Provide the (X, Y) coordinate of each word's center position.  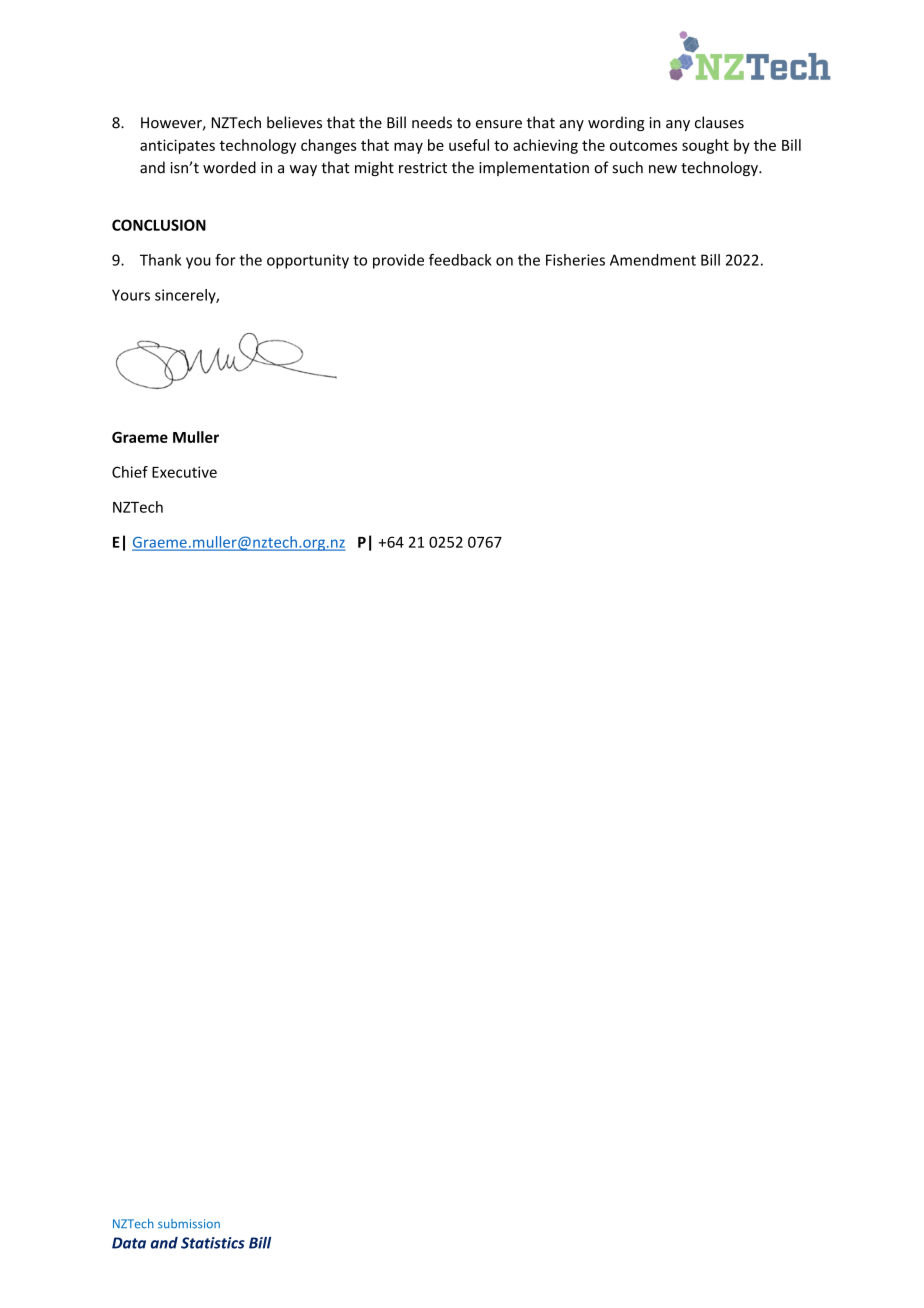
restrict (423, 168)
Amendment (653, 260)
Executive (184, 472)
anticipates (177, 146)
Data (129, 1243)
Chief (130, 472)
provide (398, 261)
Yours (131, 295)
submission (189, 1224)
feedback (460, 260)
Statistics (213, 1243)
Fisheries (575, 260)
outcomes (643, 145)
